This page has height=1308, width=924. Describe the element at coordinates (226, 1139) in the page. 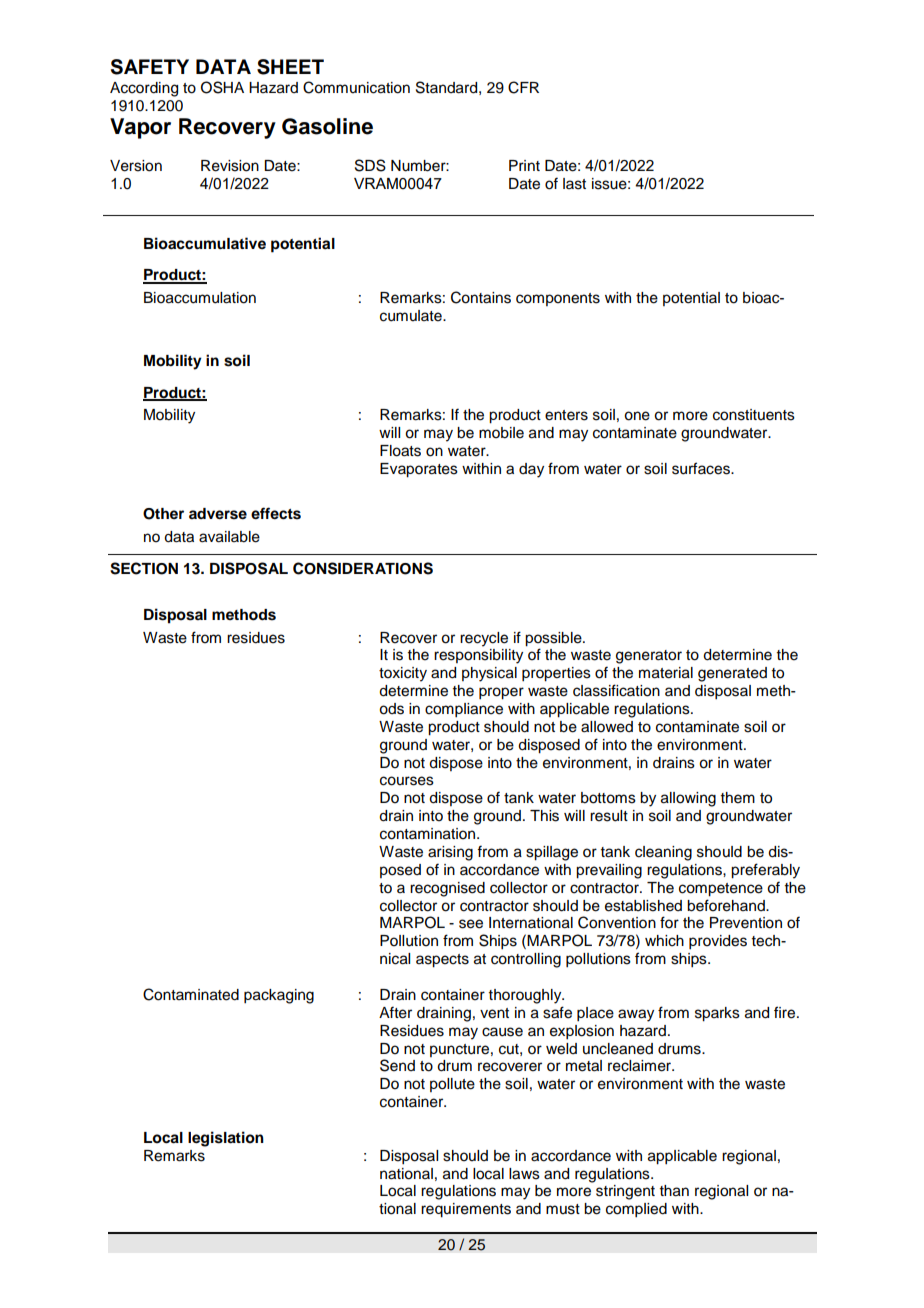

I see `legislation` at that location.
